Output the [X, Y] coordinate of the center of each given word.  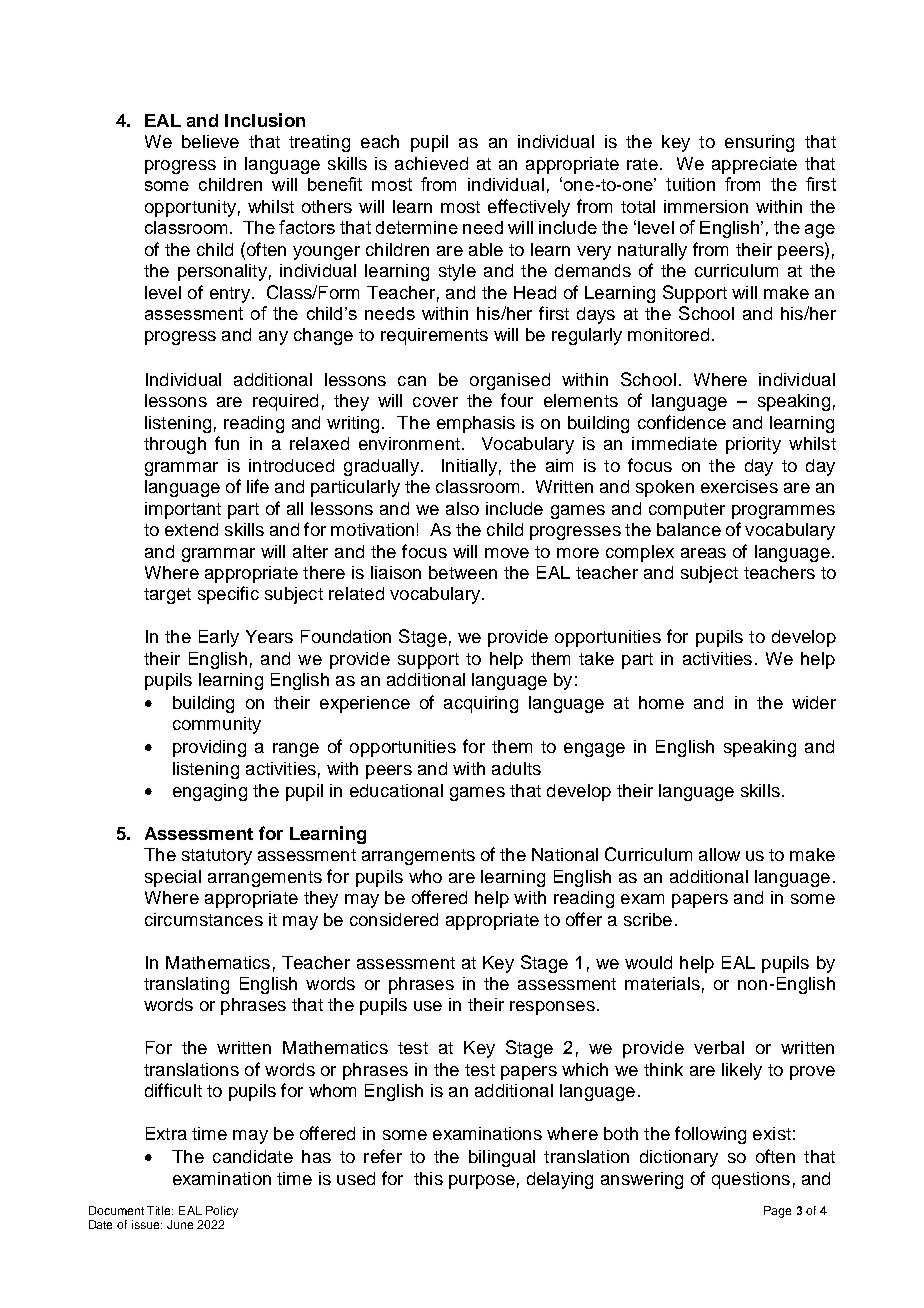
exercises [739, 486]
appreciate [754, 165]
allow [719, 854]
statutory [217, 857]
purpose [482, 1182]
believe [210, 141]
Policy [222, 1212]
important [183, 510]
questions [751, 1180]
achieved [431, 163]
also [462, 508]
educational [396, 790]
